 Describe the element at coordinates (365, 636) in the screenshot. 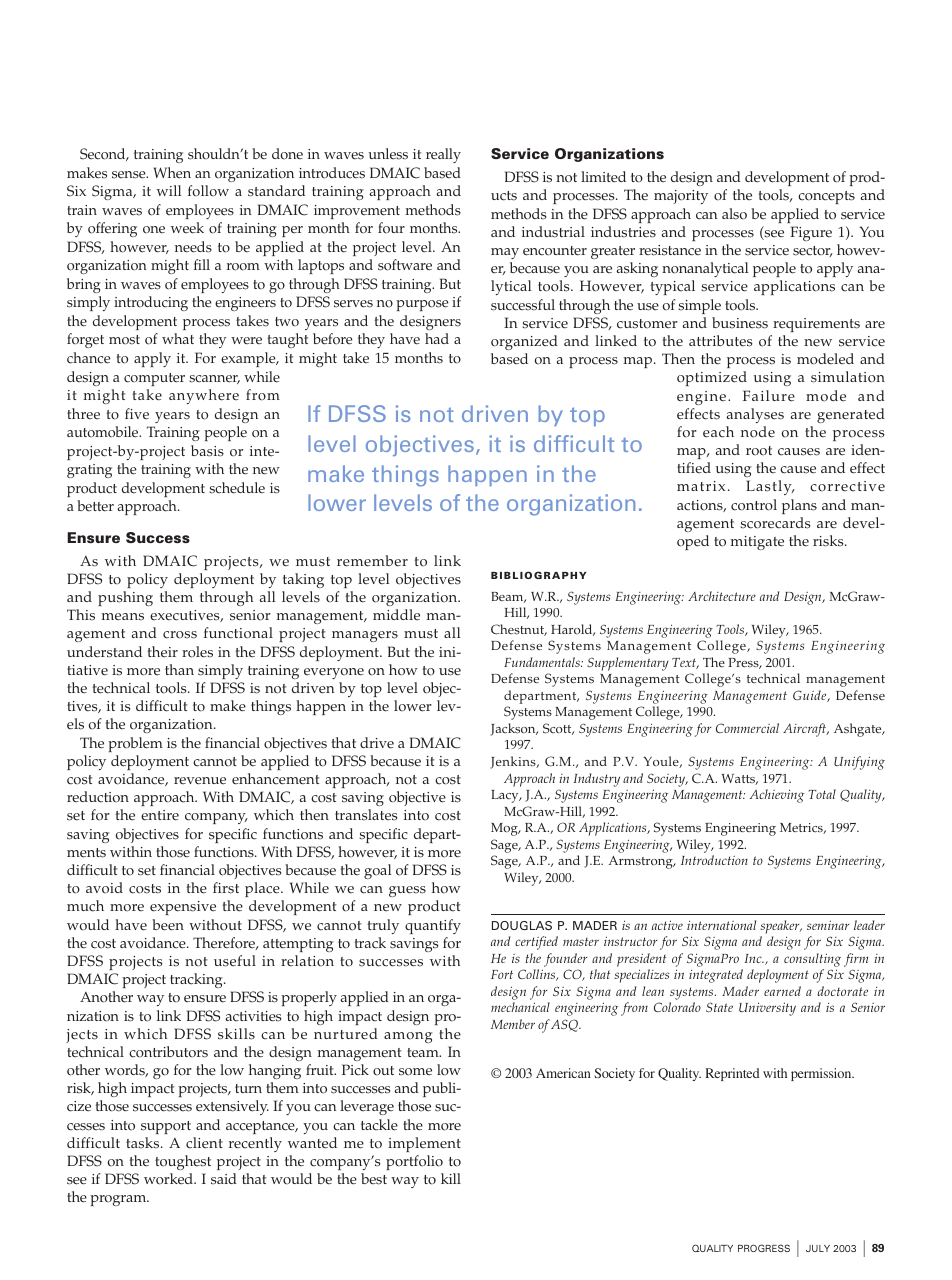

I see `managers` at that location.
